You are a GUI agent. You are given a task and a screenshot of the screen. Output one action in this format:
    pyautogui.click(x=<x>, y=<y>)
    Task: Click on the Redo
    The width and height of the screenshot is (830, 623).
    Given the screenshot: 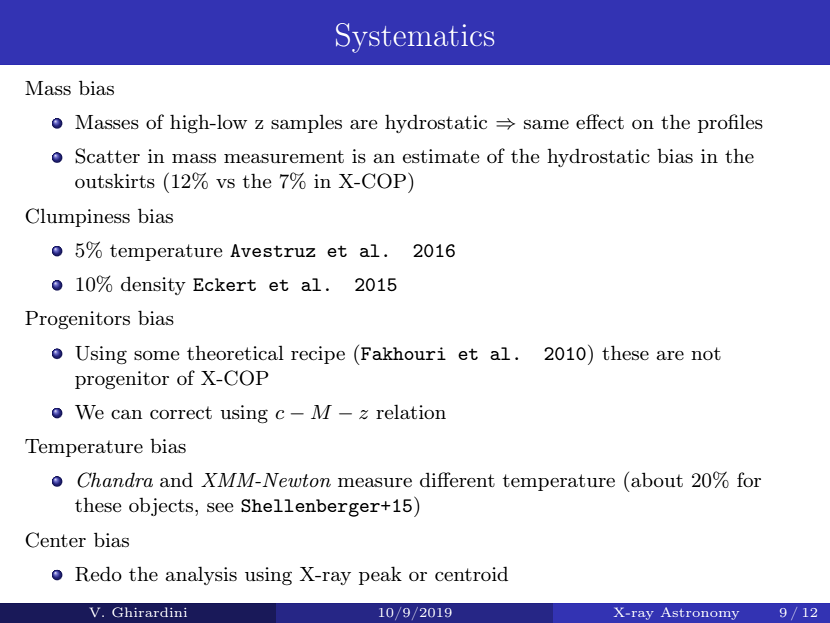 What is the action you would take?
    pyautogui.click(x=98, y=574)
